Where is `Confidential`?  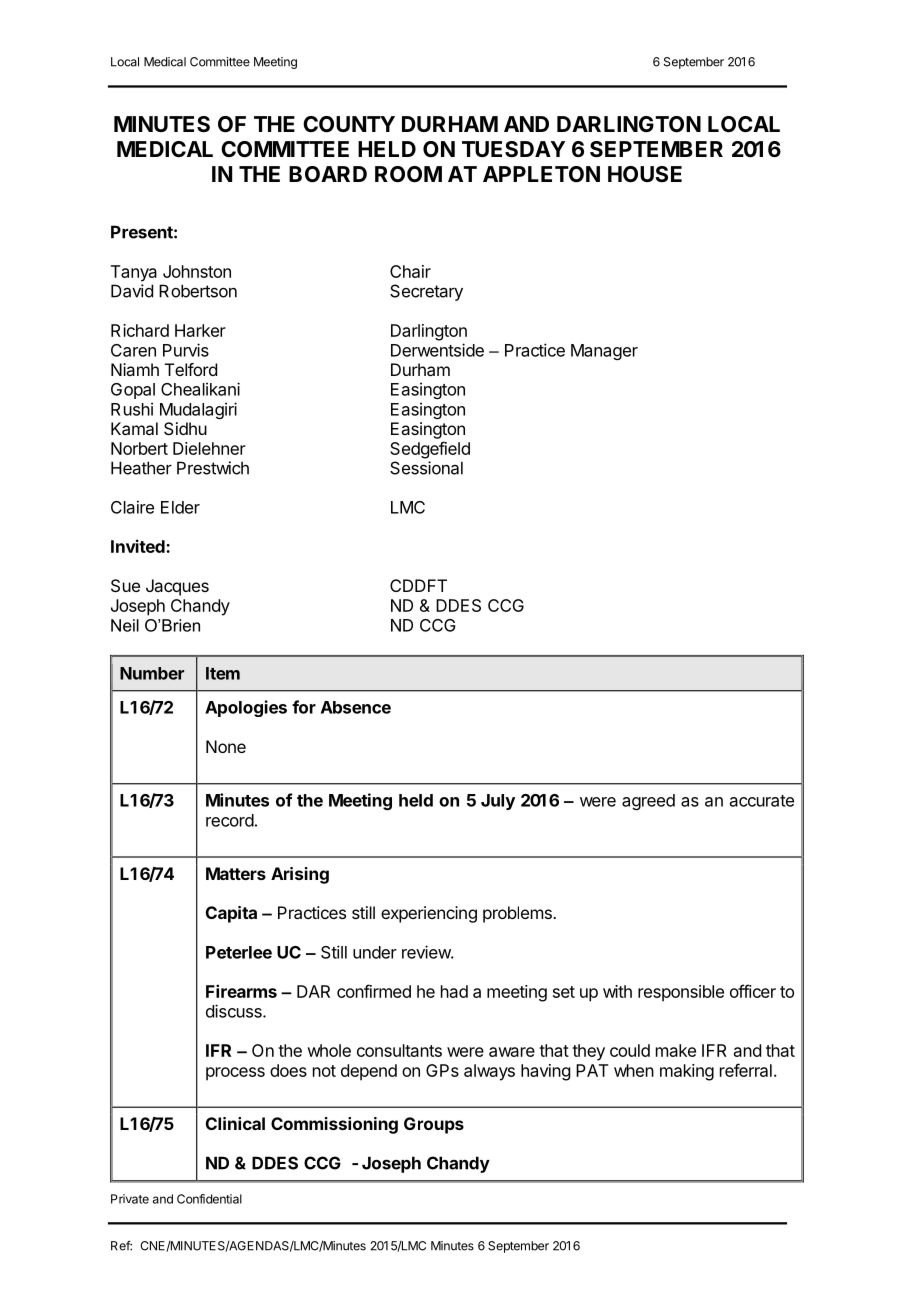
Confidential is located at coordinates (209, 1199).
